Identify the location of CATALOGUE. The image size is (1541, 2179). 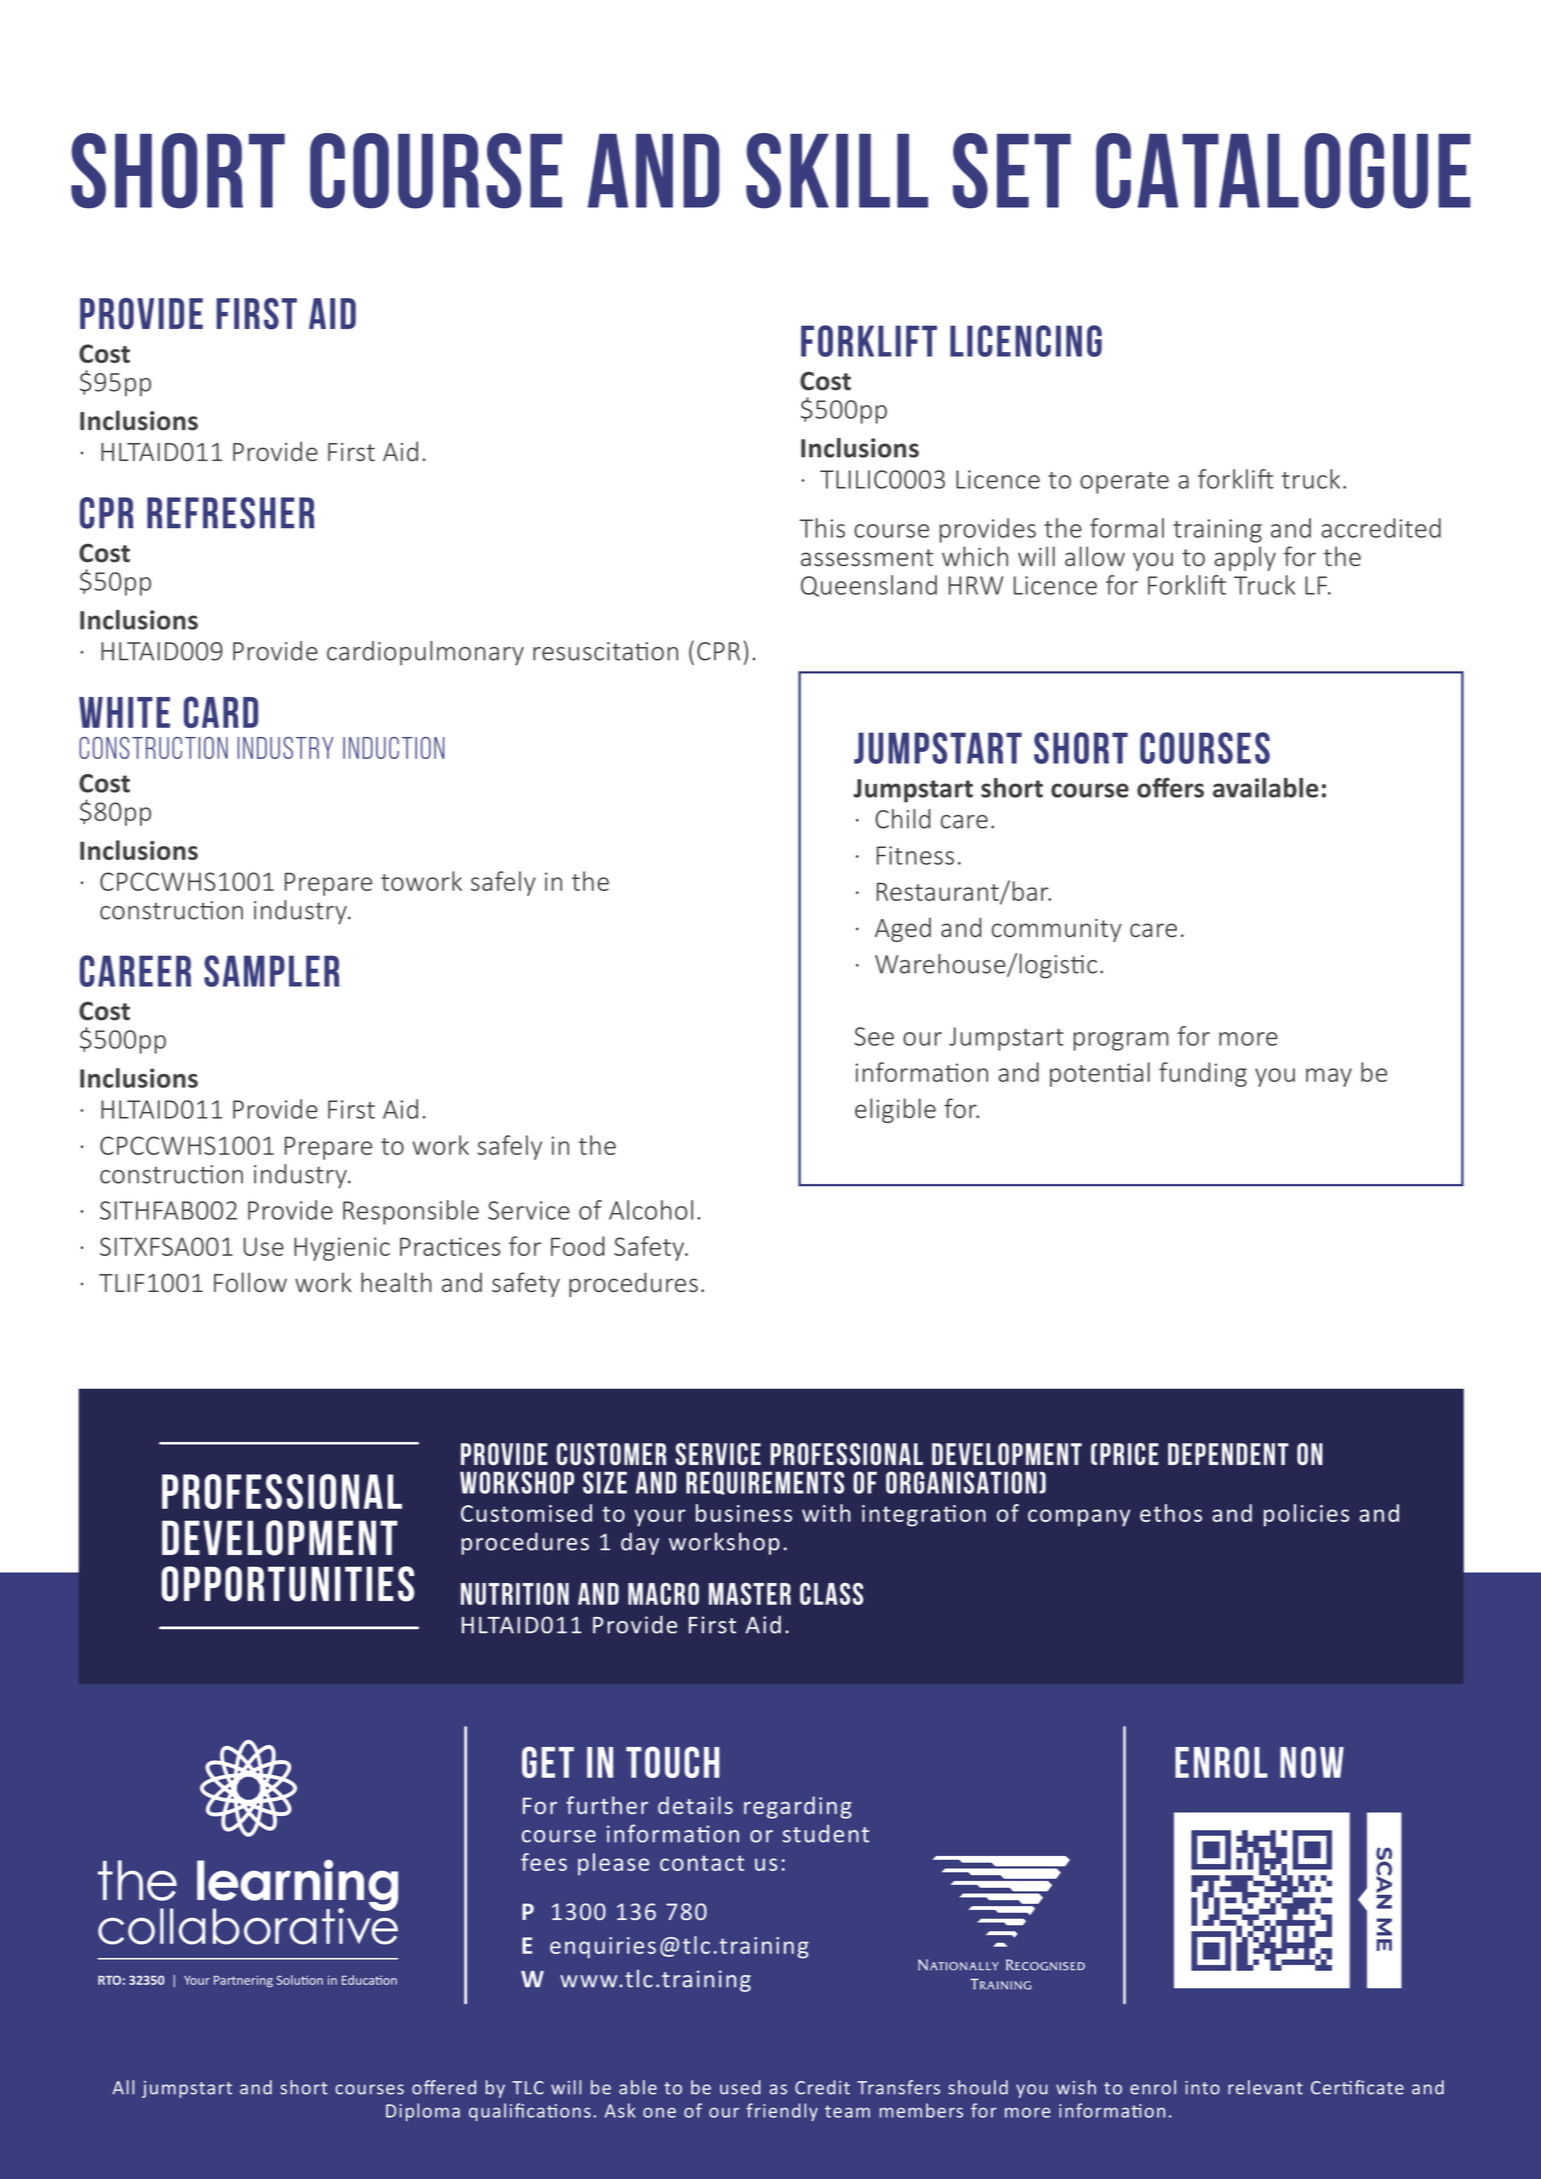
(1283, 171).
